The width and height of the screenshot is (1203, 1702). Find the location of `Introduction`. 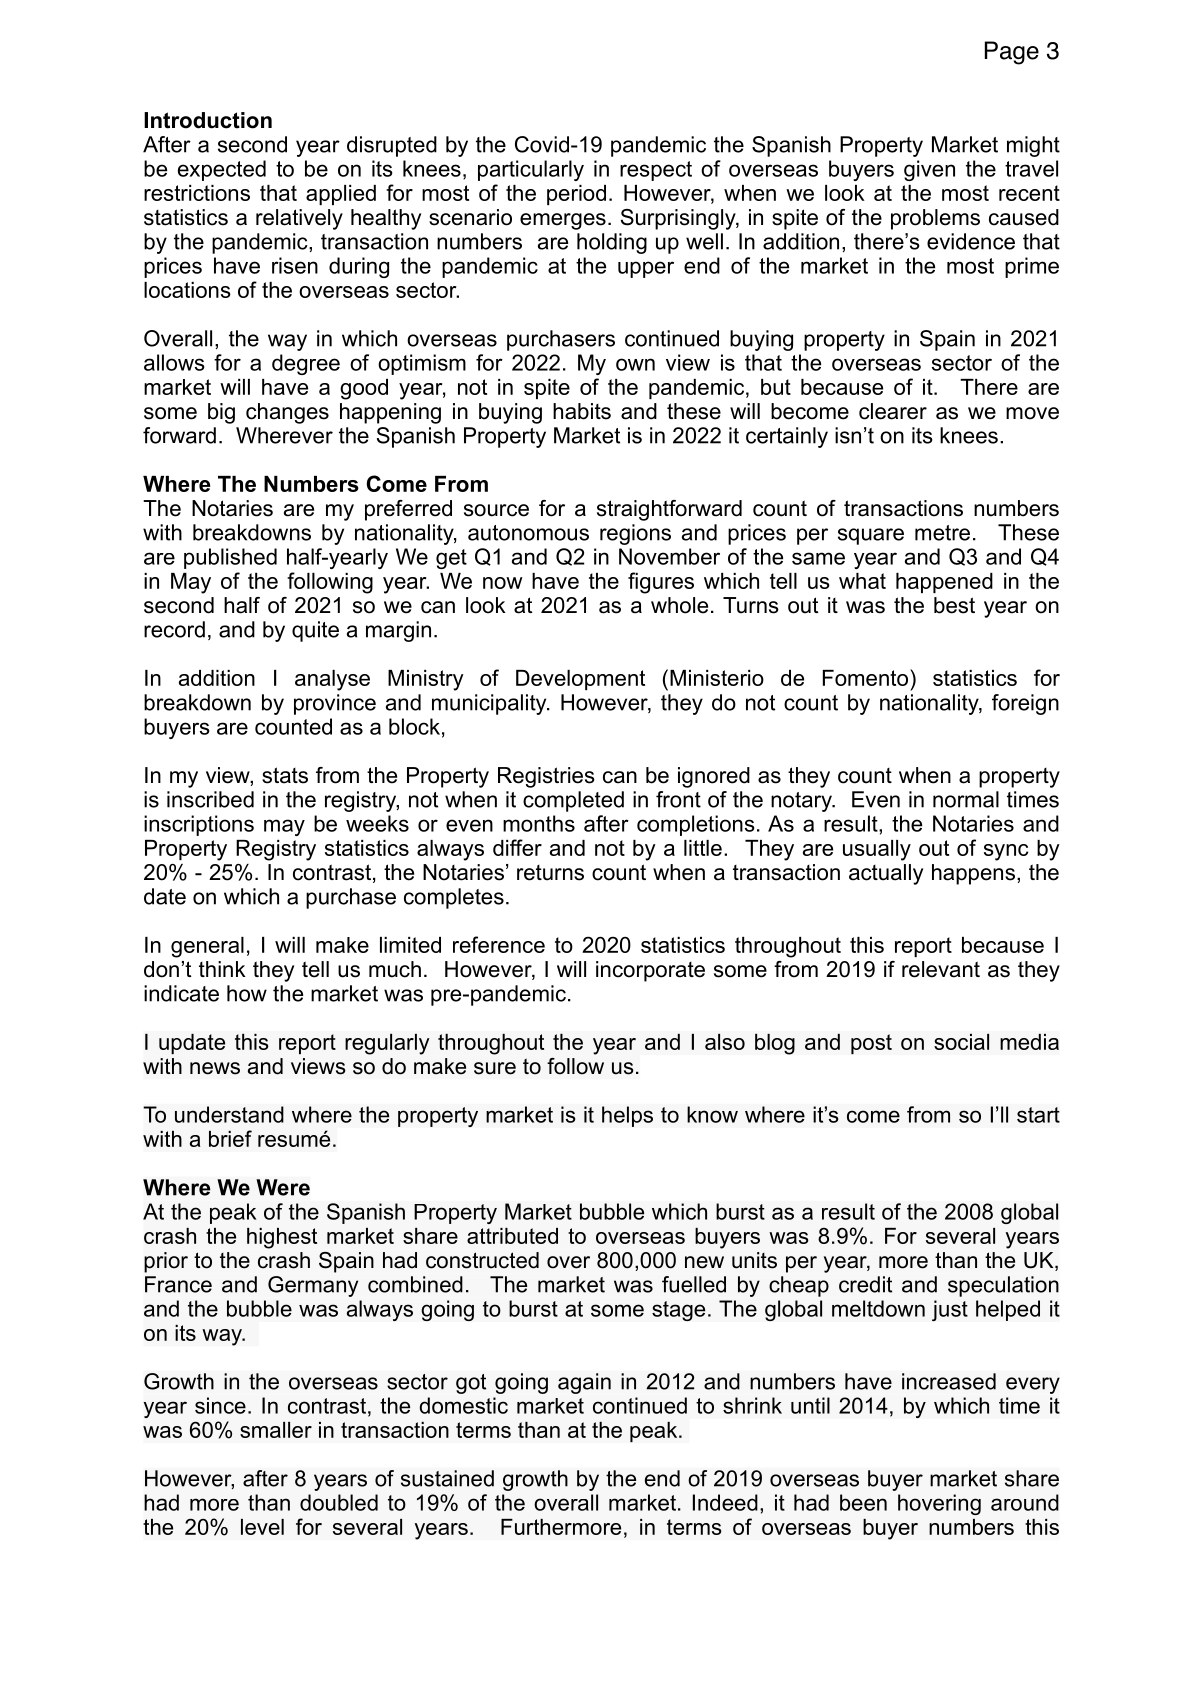

Introduction is located at coordinates (208, 120).
